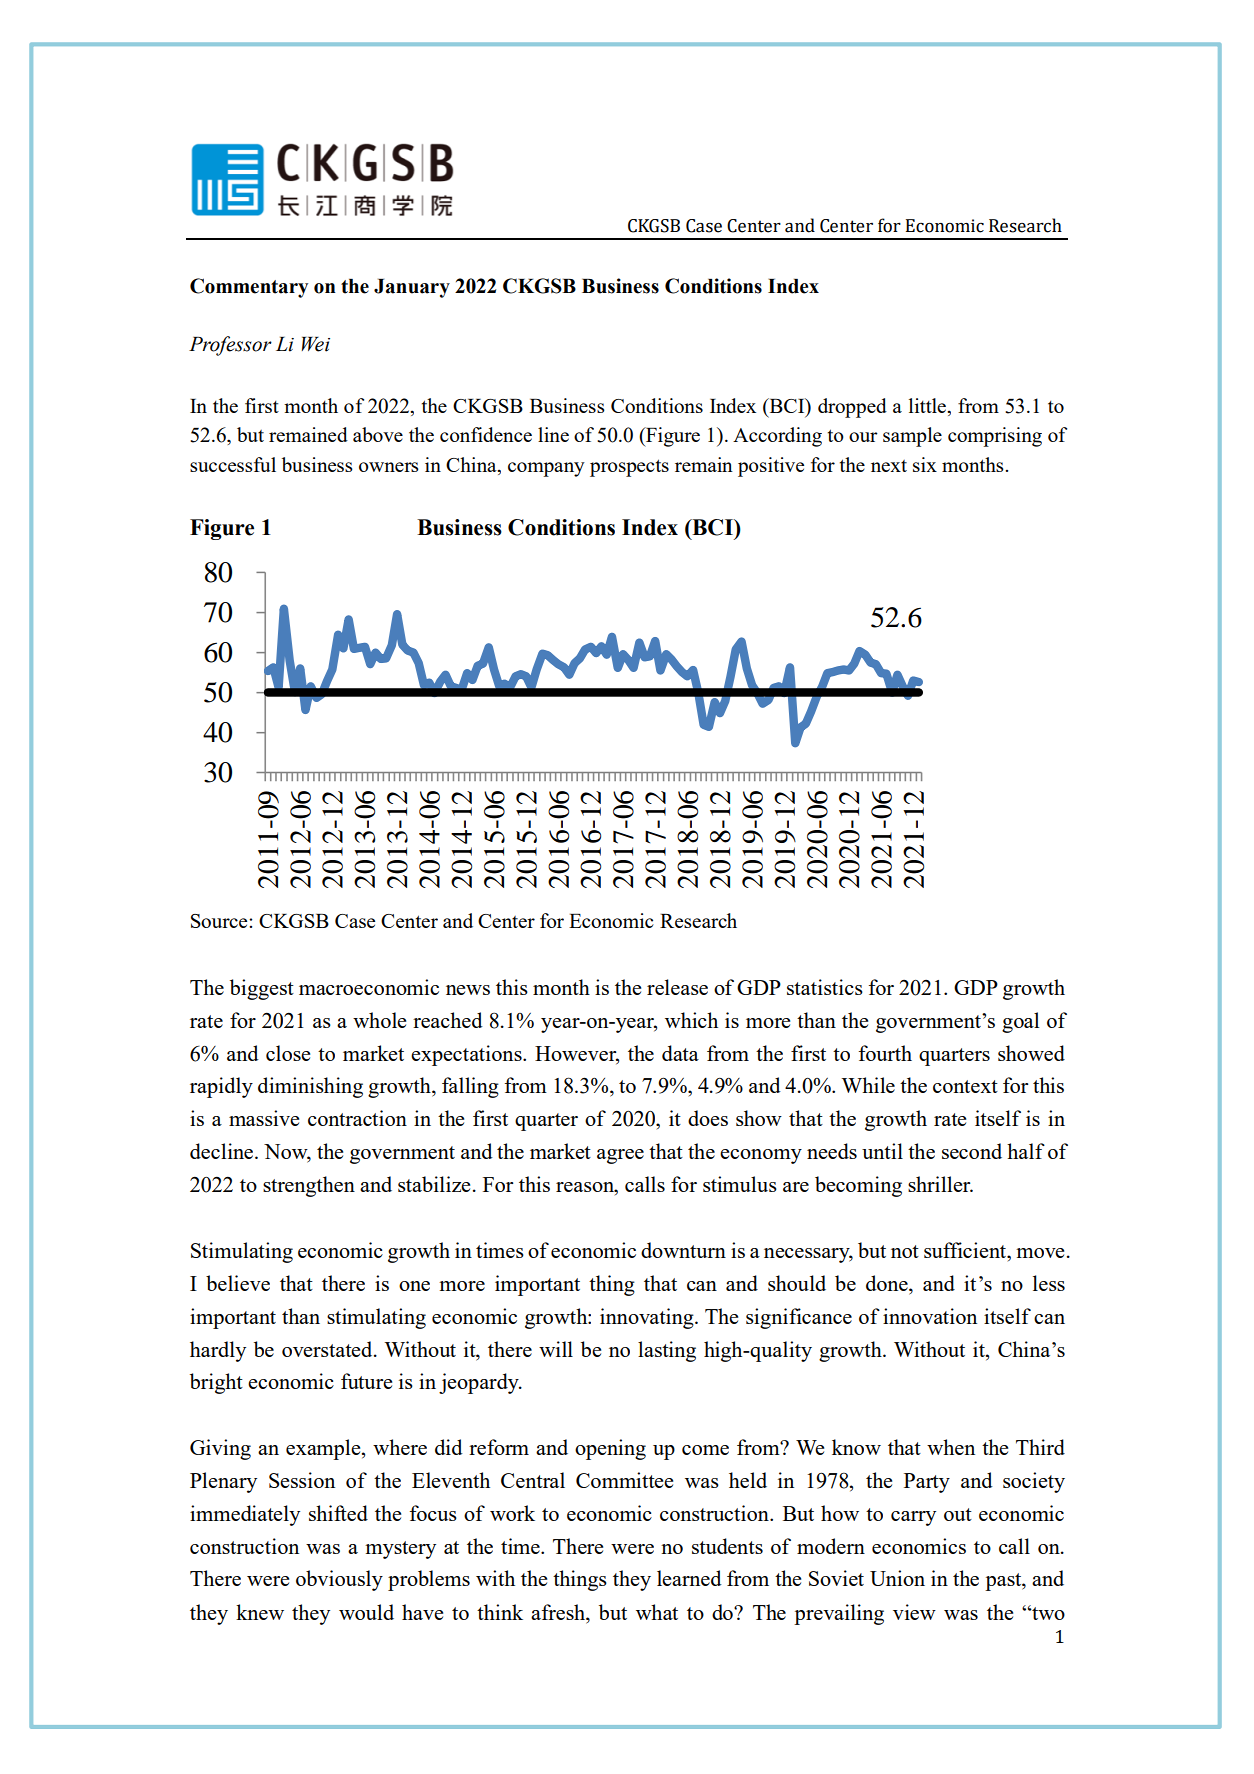 The height and width of the screenshot is (1774, 1254). I want to click on prospects, so click(629, 468).
